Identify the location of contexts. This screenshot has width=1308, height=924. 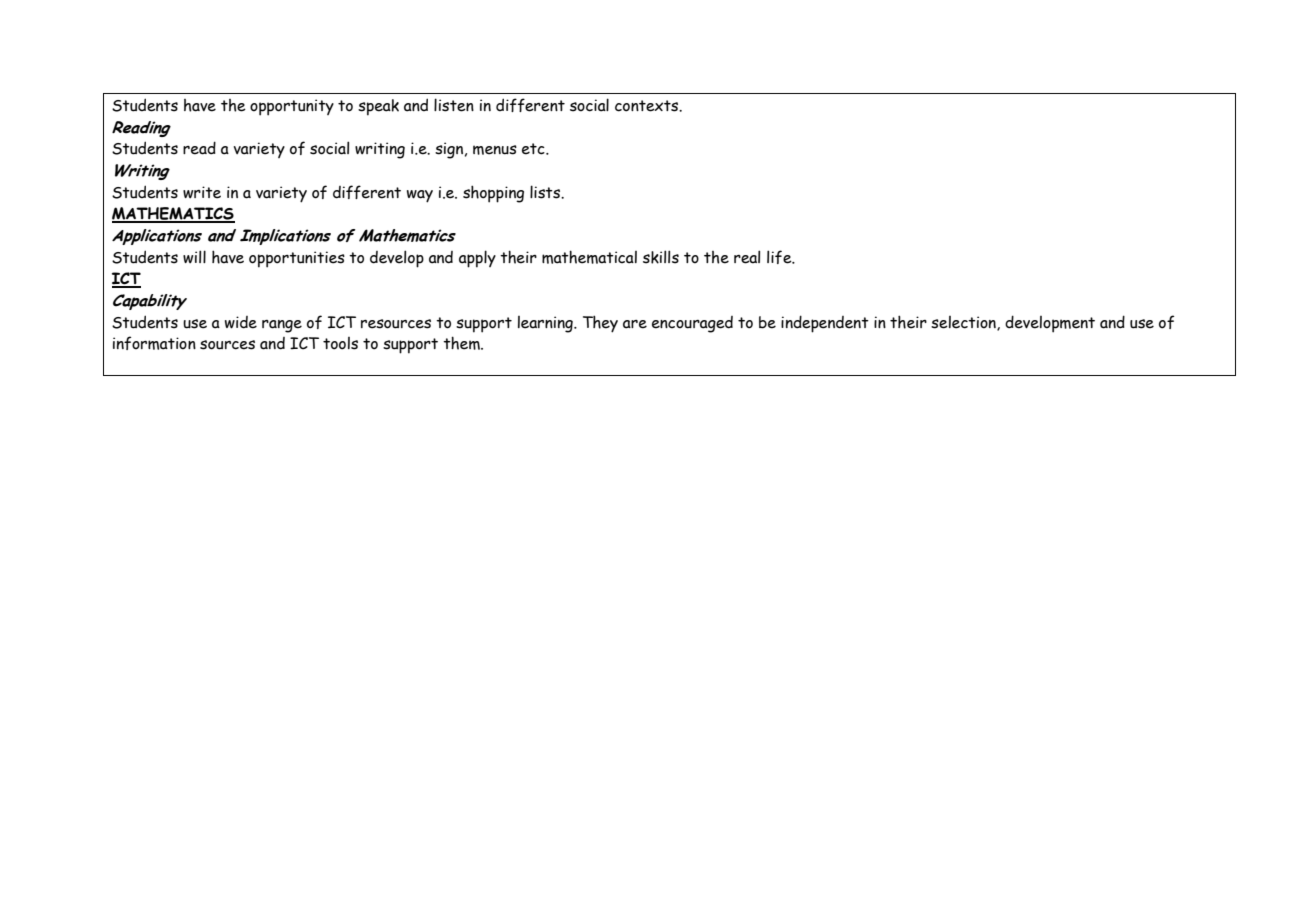
(648, 106).
